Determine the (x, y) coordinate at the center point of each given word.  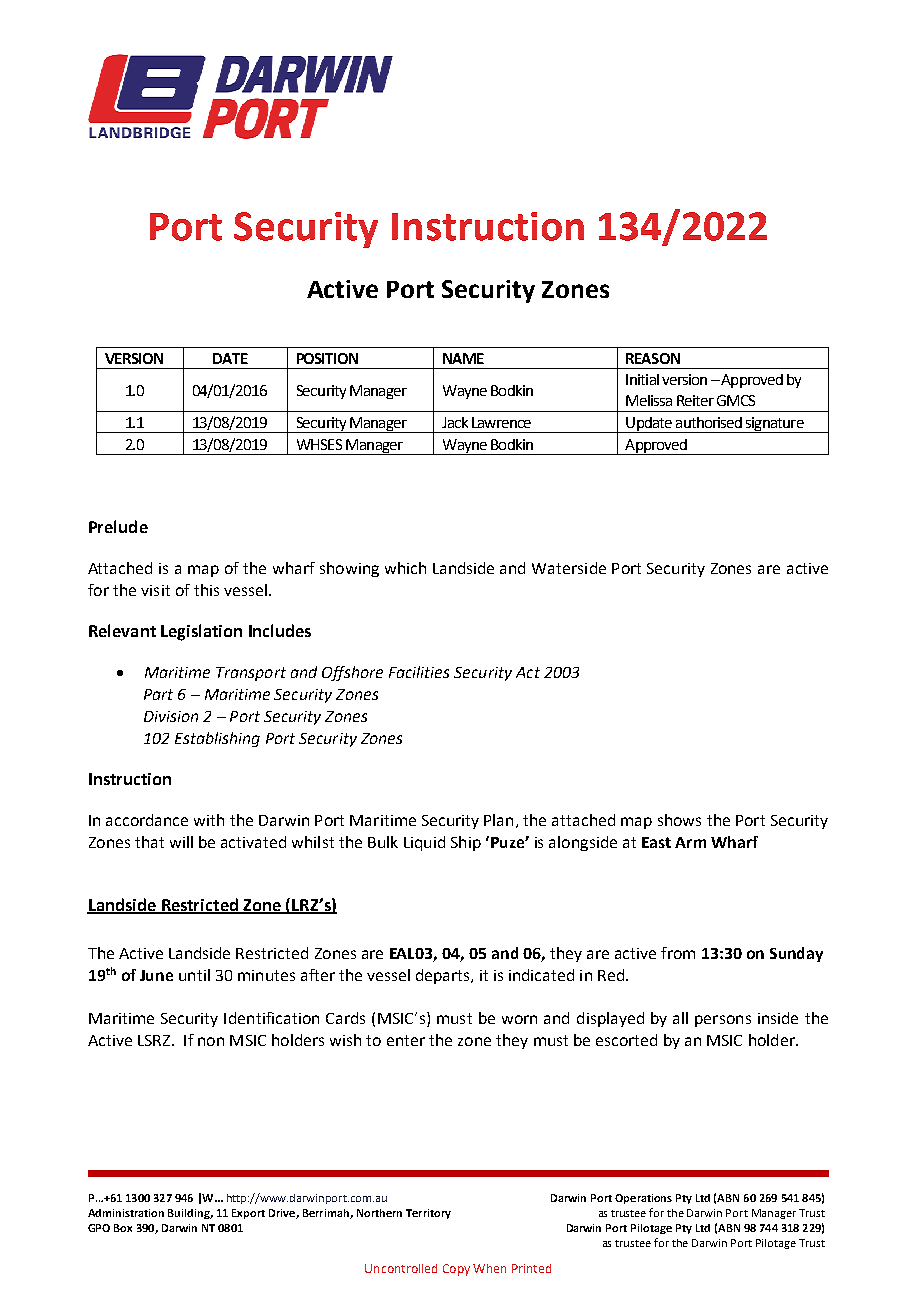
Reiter (695, 400)
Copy (456, 1270)
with (209, 820)
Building (190, 1214)
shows (679, 820)
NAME (463, 358)
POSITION (327, 358)
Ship (466, 843)
